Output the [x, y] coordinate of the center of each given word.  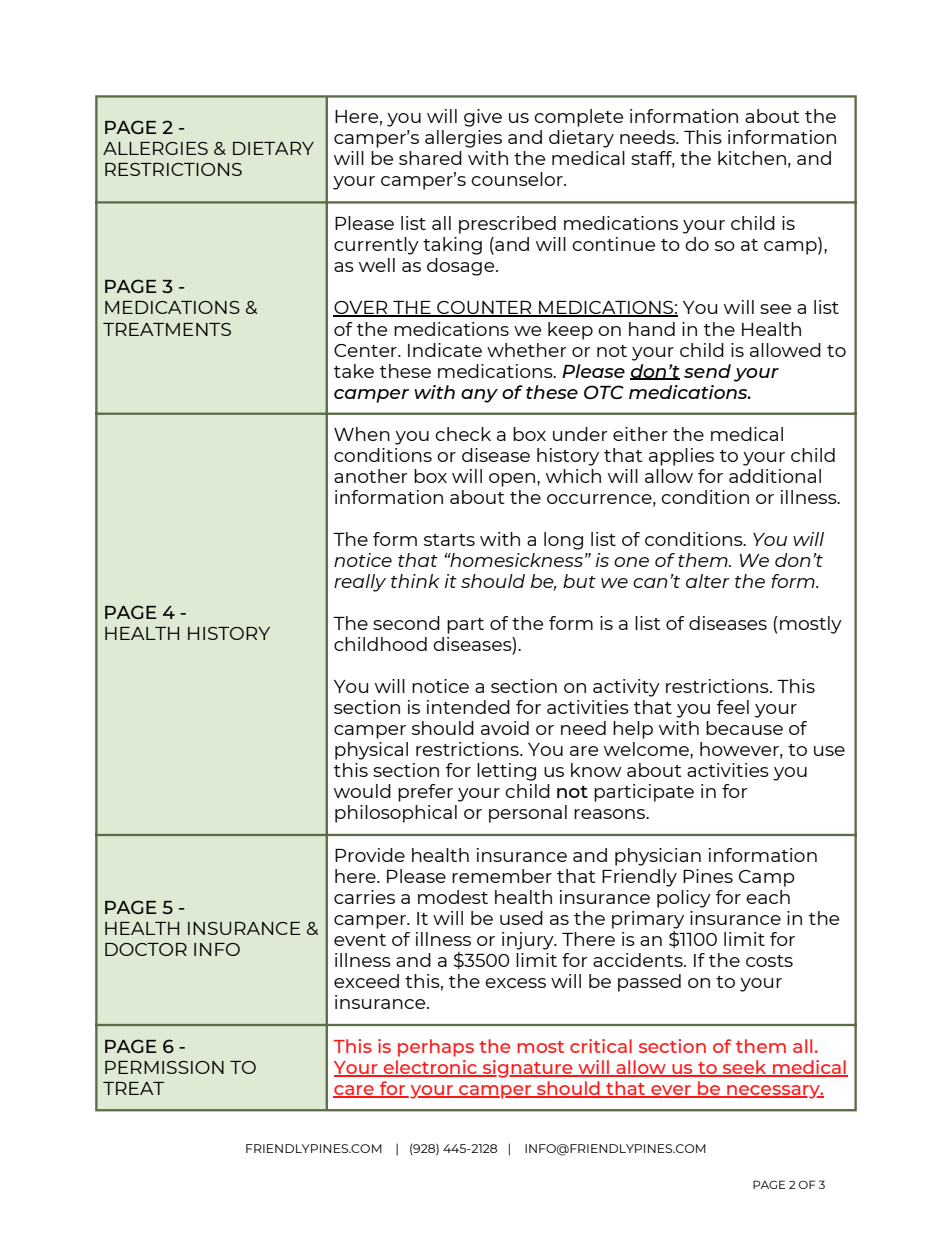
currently [376, 246]
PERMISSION [164, 1067]
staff [653, 159]
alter [708, 581]
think [415, 581]
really [360, 583]
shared [430, 158]
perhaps [436, 1048]
